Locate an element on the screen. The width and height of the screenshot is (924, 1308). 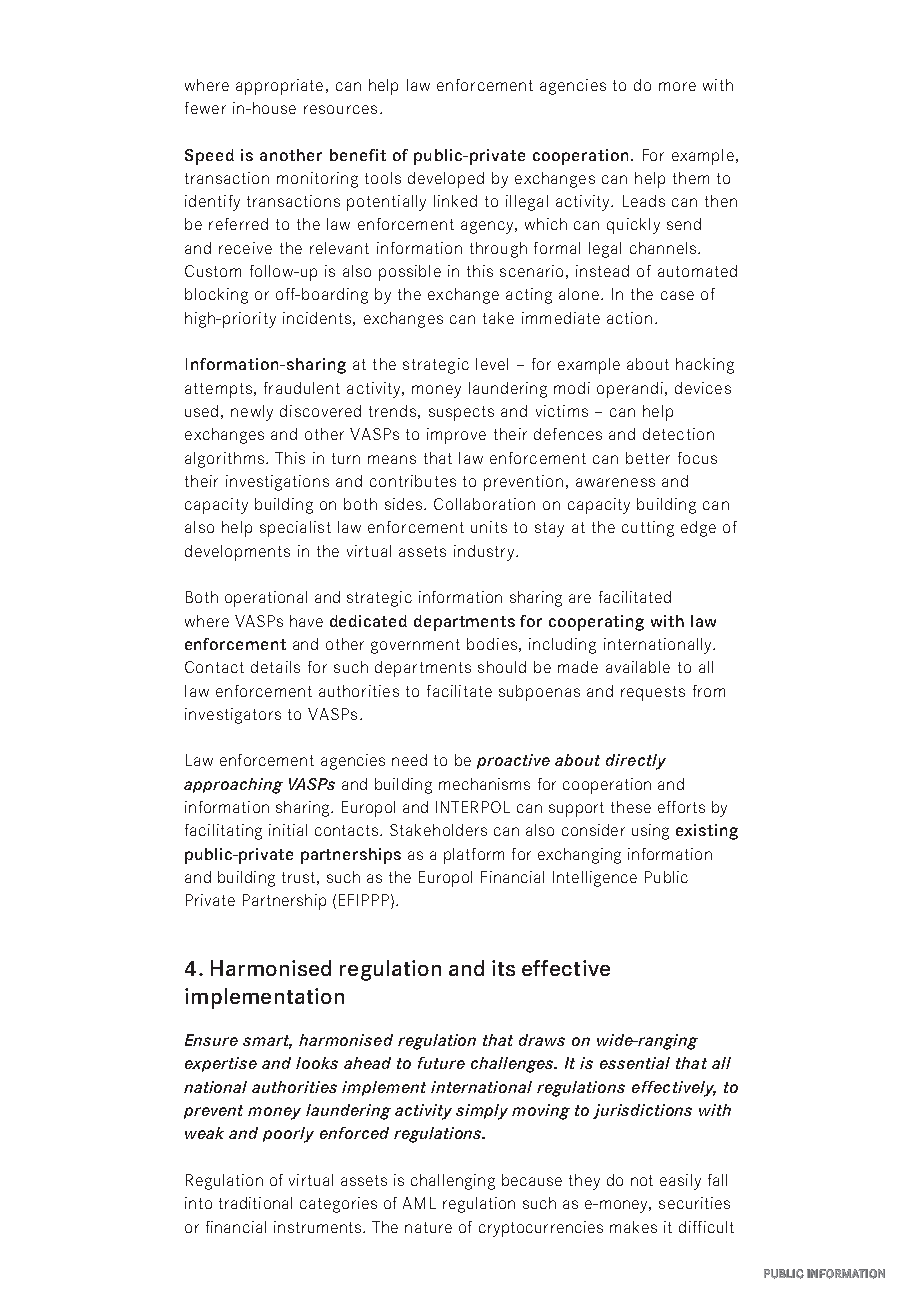
more is located at coordinates (677, 86).
